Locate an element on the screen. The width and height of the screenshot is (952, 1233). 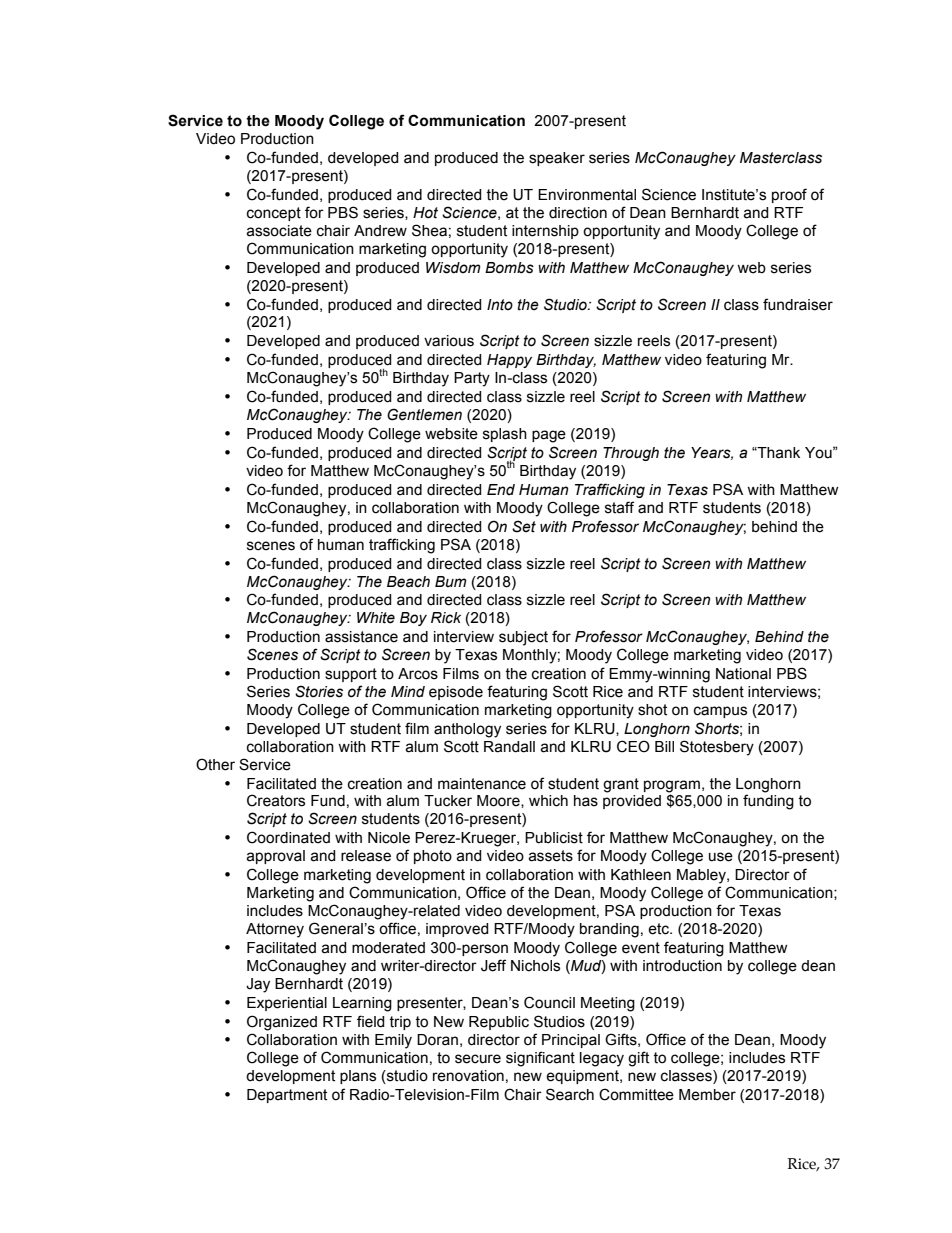
speaker is located at coordinates (557, 159).
